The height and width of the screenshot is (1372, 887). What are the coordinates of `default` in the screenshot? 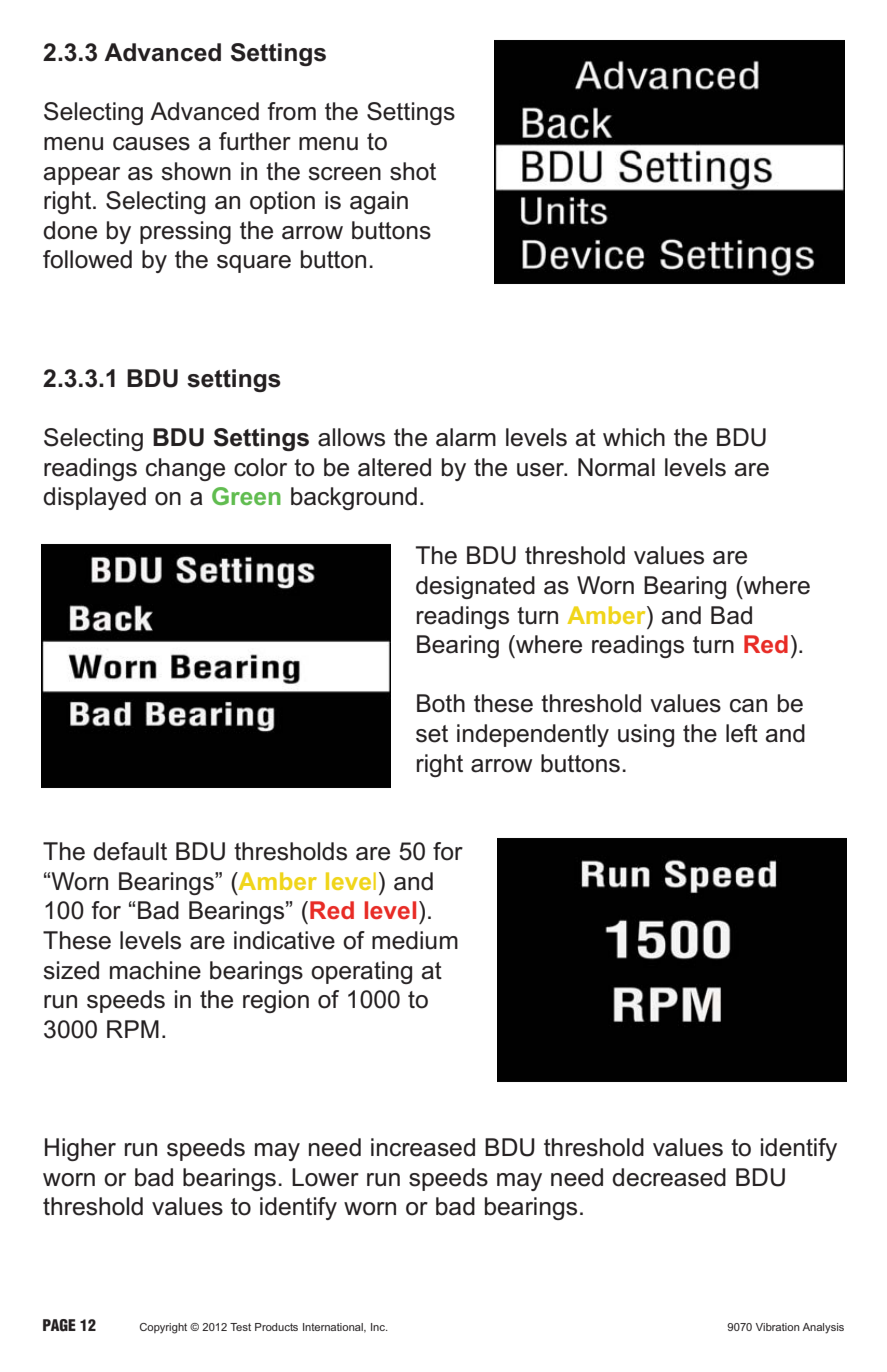 It's located at (130, 851).
